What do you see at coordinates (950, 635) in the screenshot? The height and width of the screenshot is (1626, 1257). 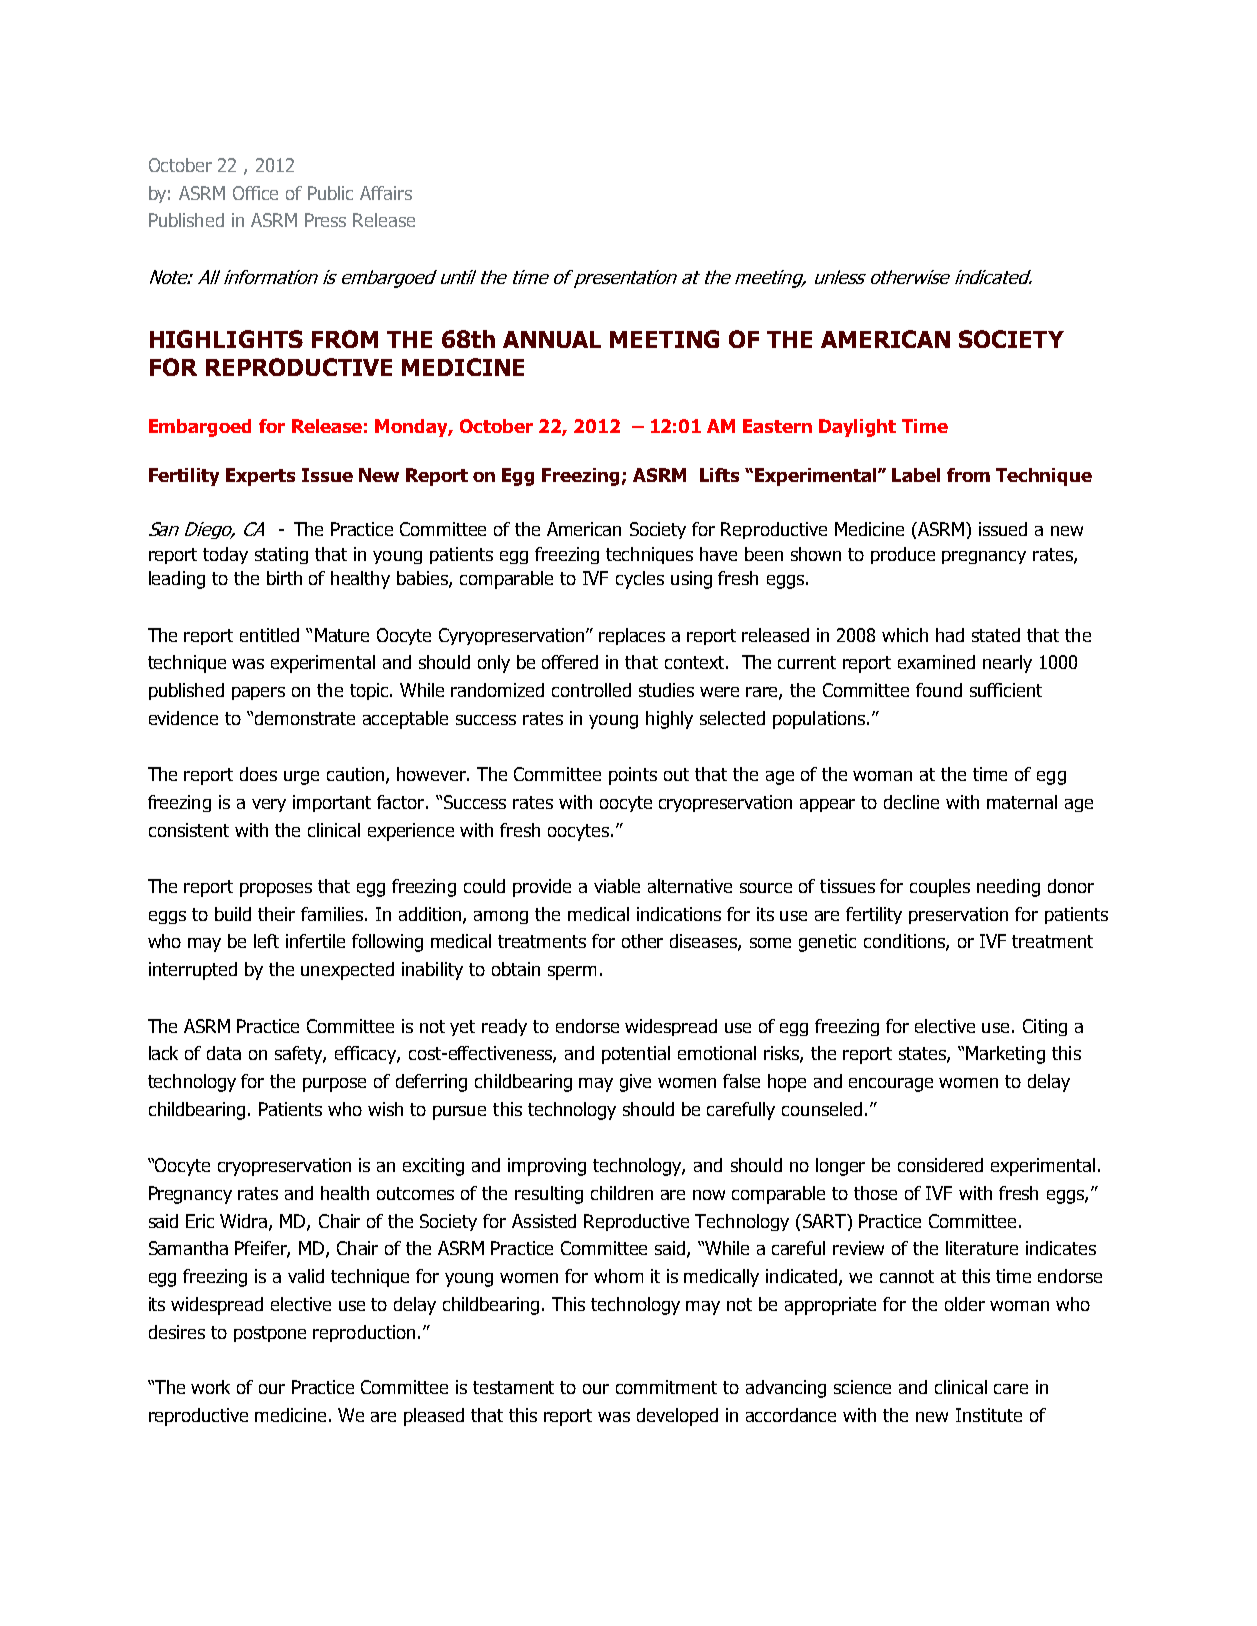 I see `had` at bounding box center [950, 635].
